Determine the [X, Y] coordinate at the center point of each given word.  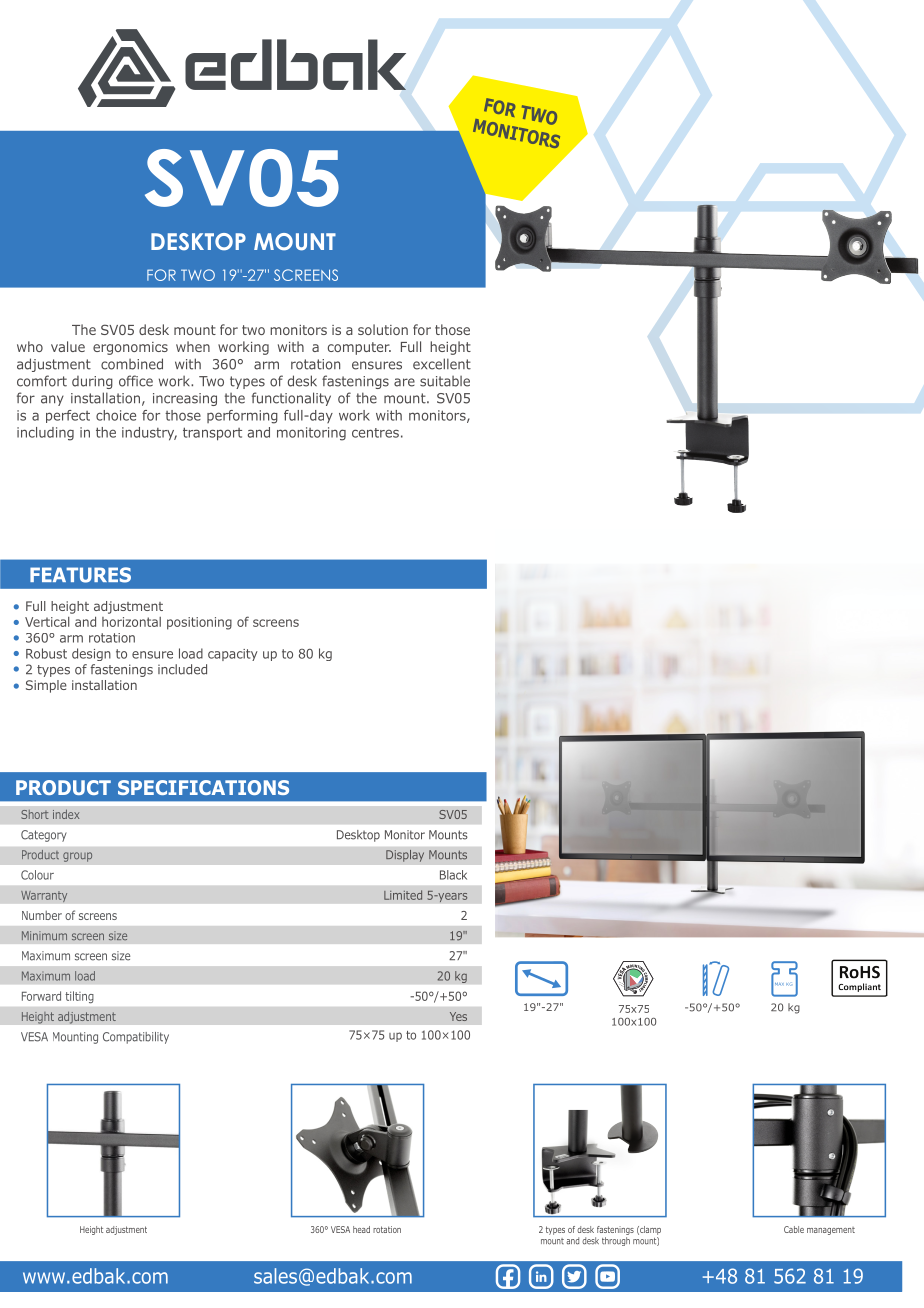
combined [132, 364]
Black [453, 875]
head [361, 1229]
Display [405, 855]
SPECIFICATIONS [203, 787]
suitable [445, 381]
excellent [442, 364]
